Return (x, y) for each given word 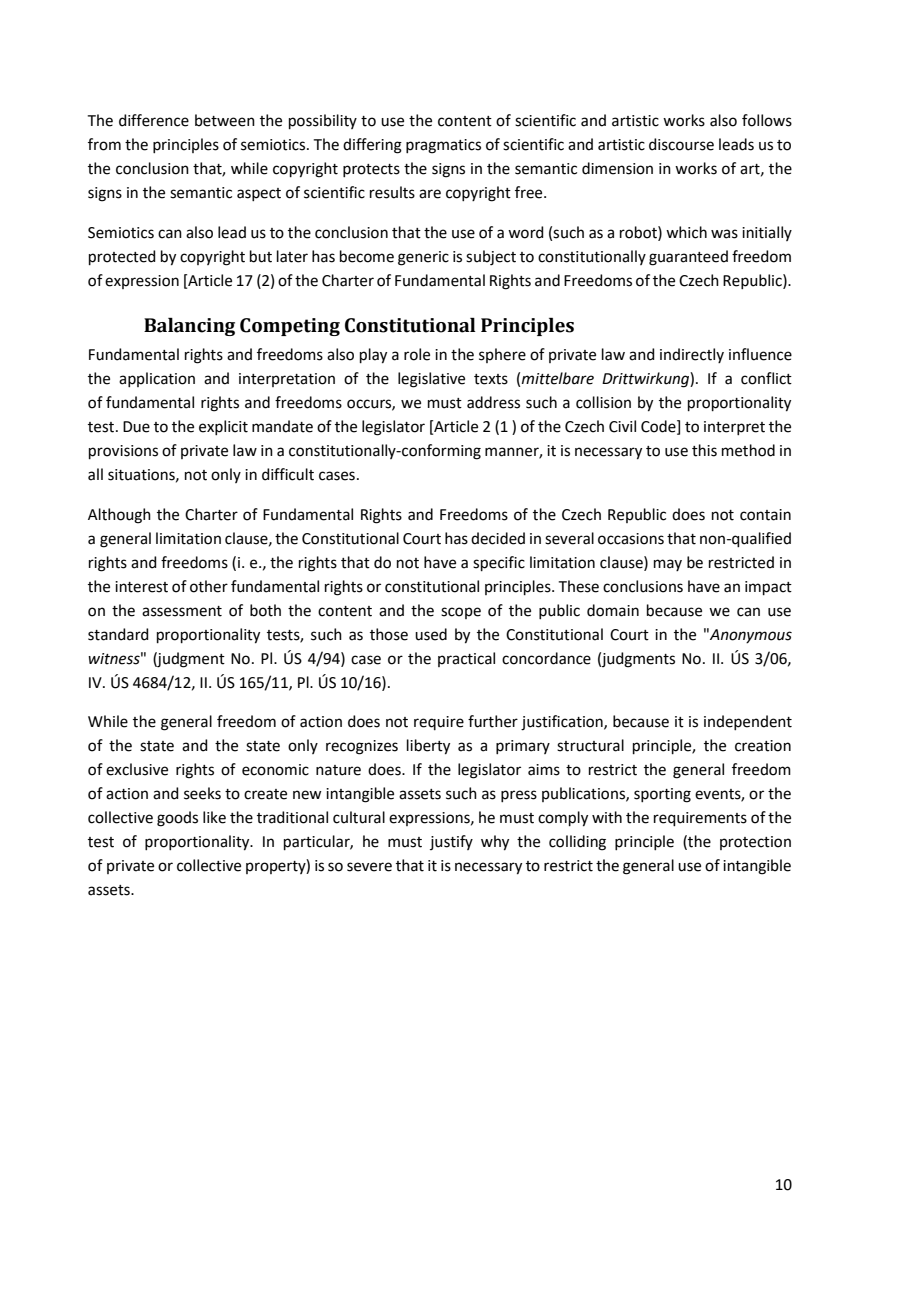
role (417, 354)
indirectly (692, 355)
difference (154, 120)
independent (748, 722)
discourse (681, 144)
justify (451, 842)
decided (498, 538)
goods (177, 819)
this (704, 450)
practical (466, 659)
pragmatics (443, 146)
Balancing (189, 327)
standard (118, 634)
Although (119, 516)
